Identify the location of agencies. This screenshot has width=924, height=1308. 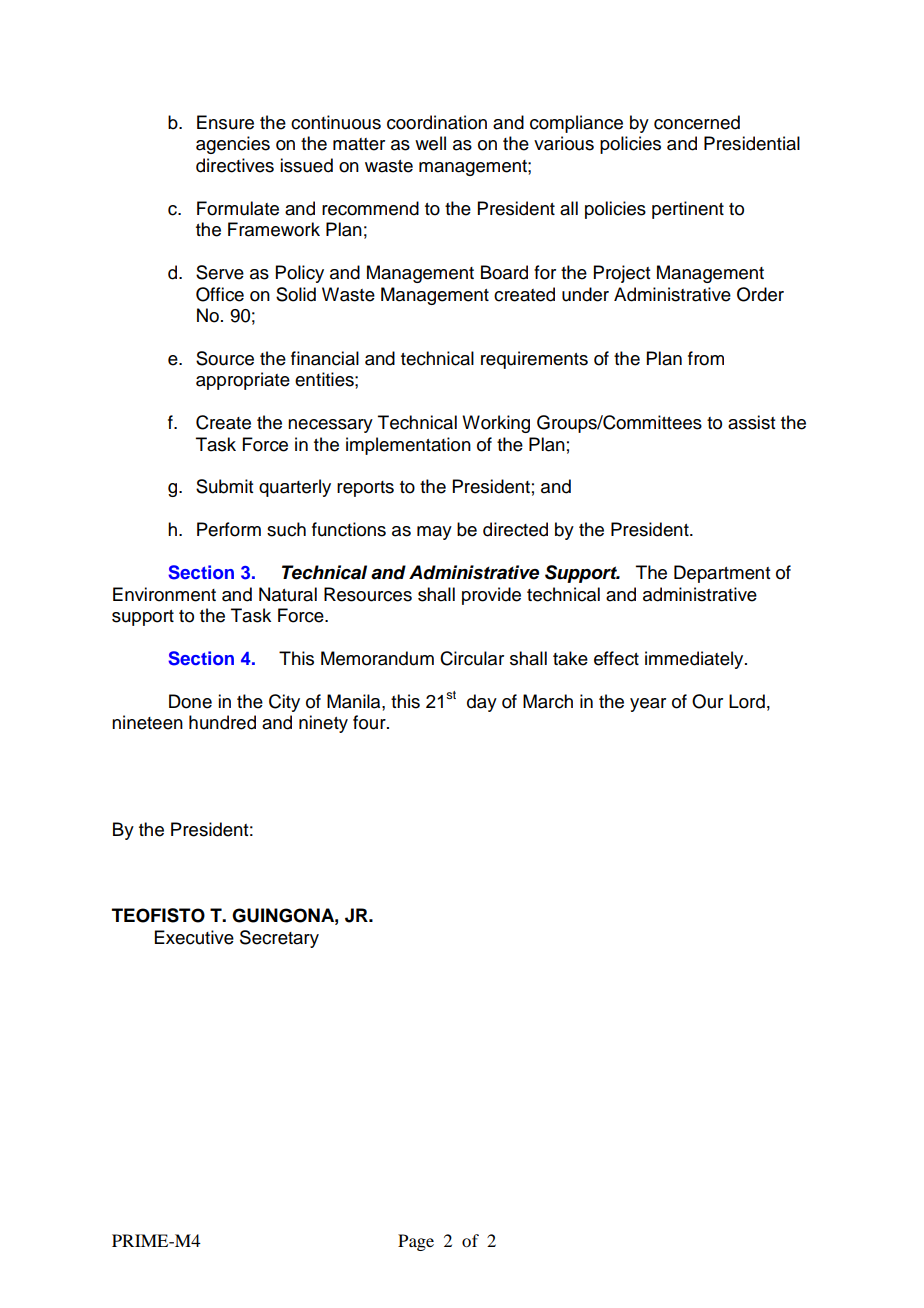
(233, 145).
